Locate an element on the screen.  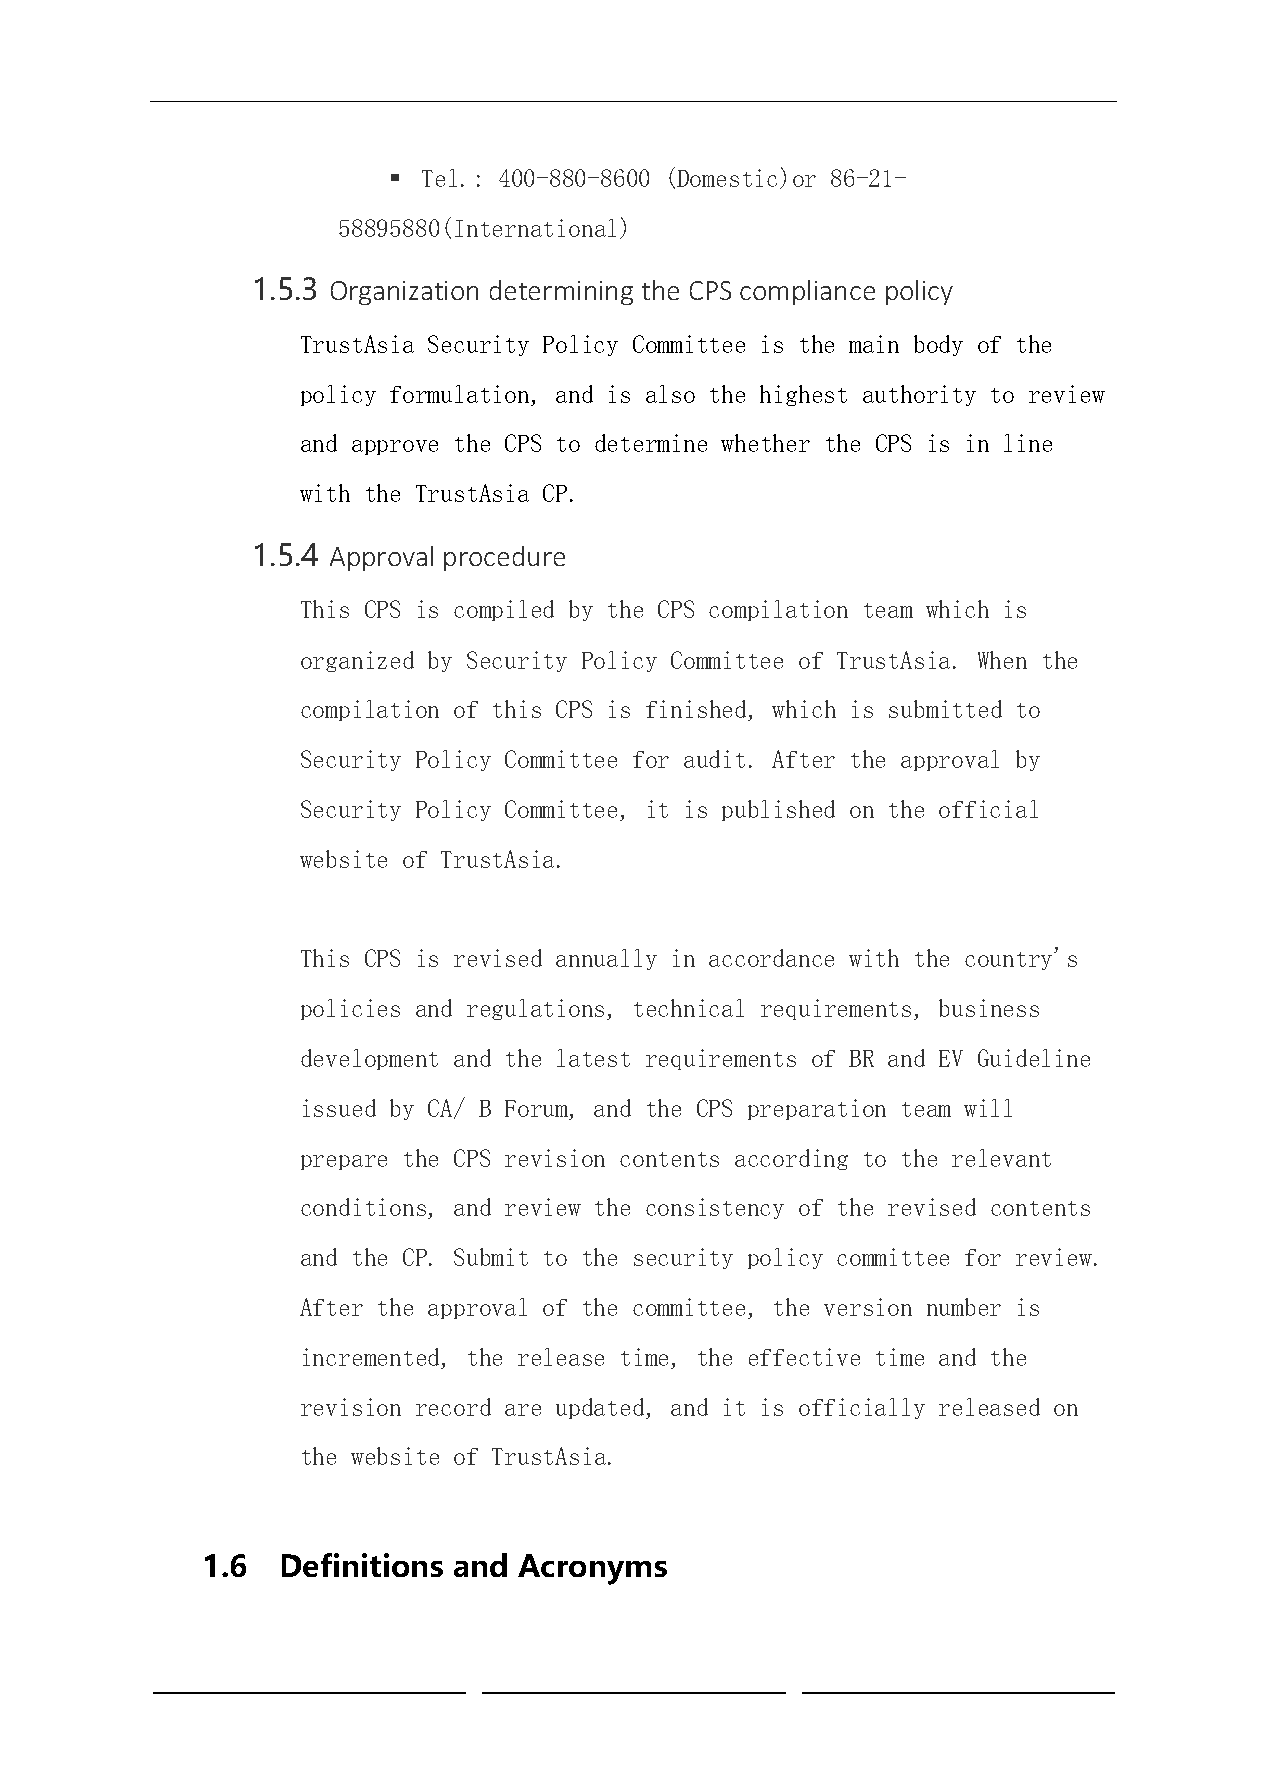
will is located at coordinates (988, 1108).
